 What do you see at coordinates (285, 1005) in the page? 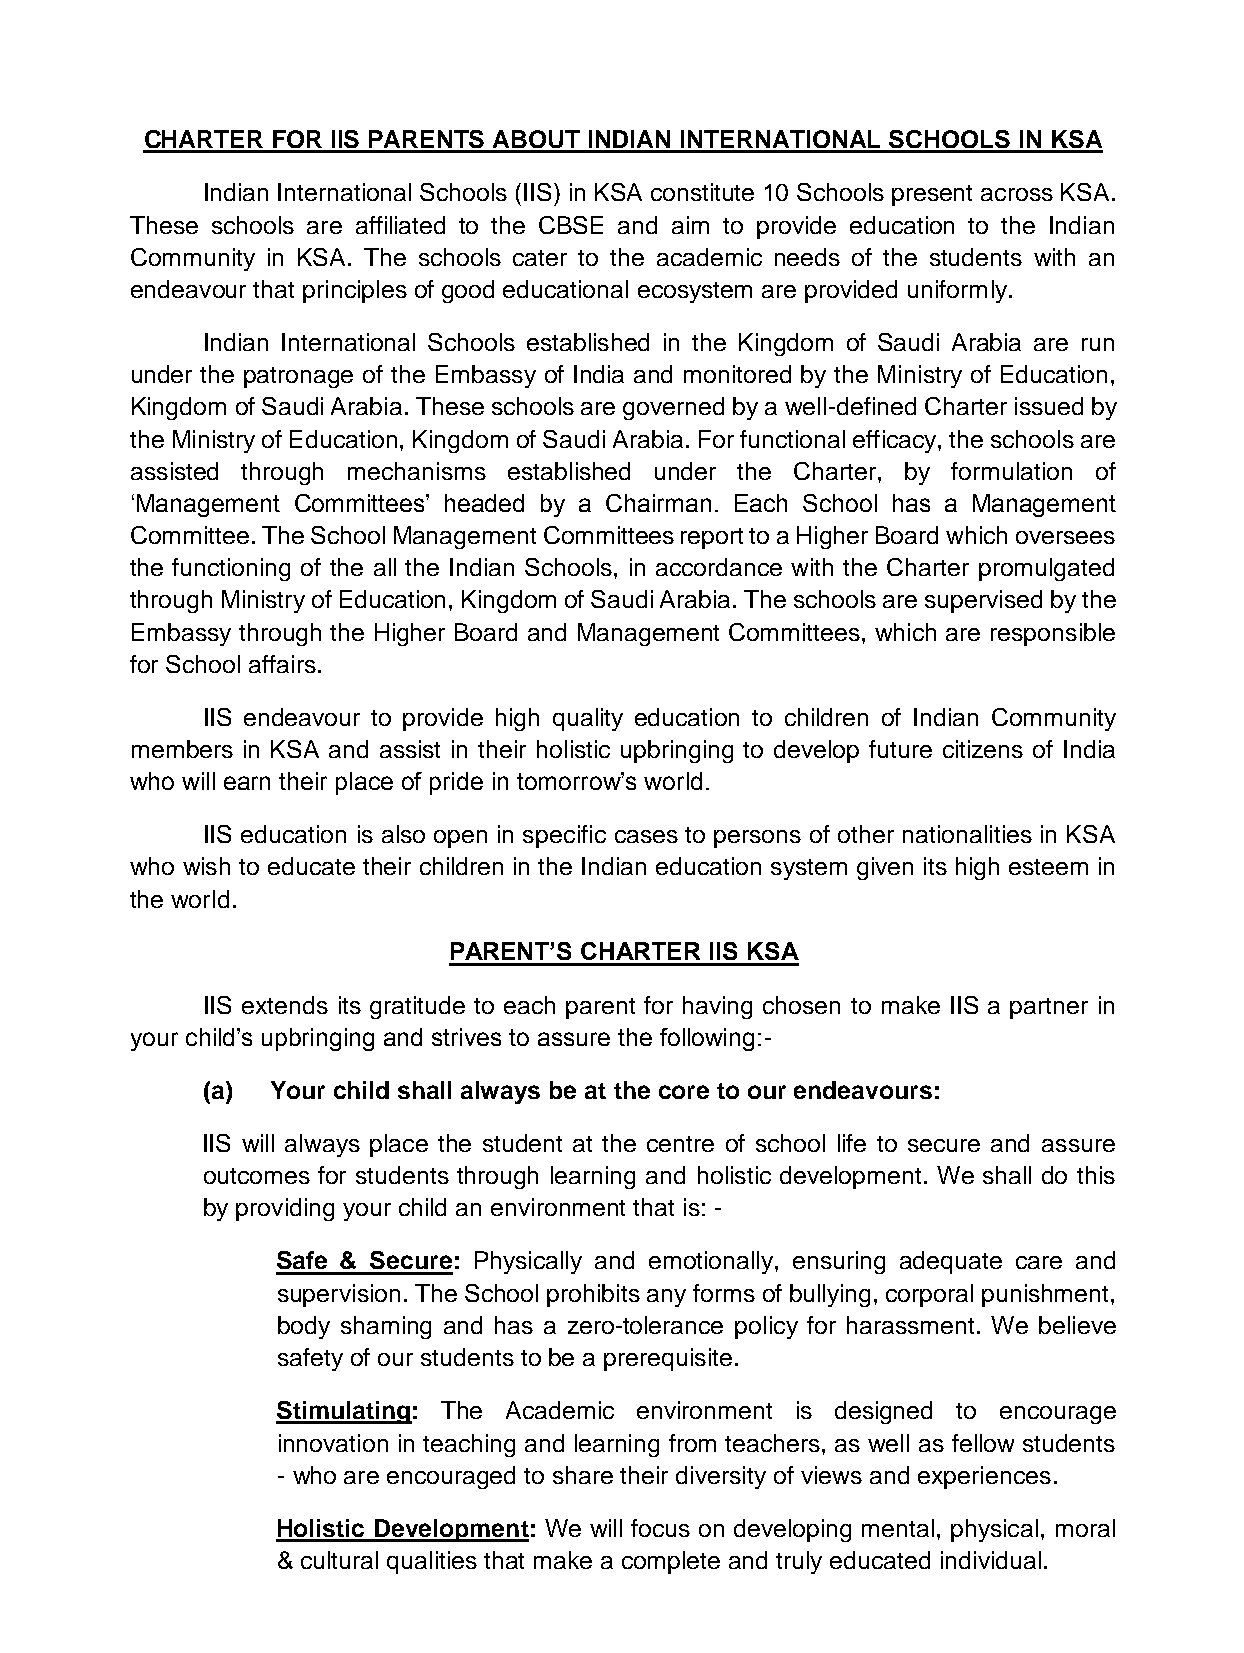
I see `extends` at bounding box center [285, 1005].
